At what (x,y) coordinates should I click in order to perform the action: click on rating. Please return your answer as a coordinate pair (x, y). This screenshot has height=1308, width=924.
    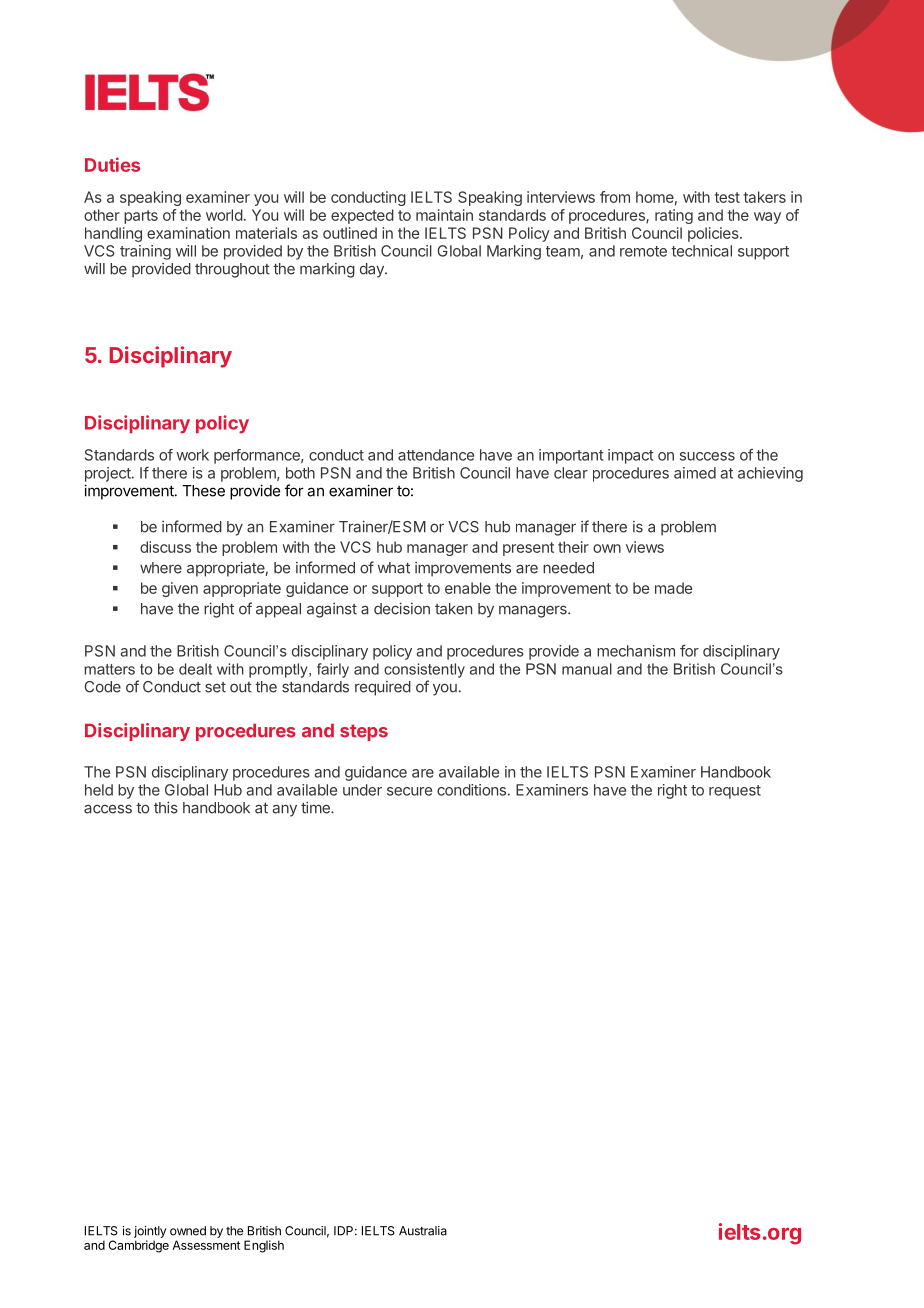
    Looking at the image, I should click on (674, 216).
